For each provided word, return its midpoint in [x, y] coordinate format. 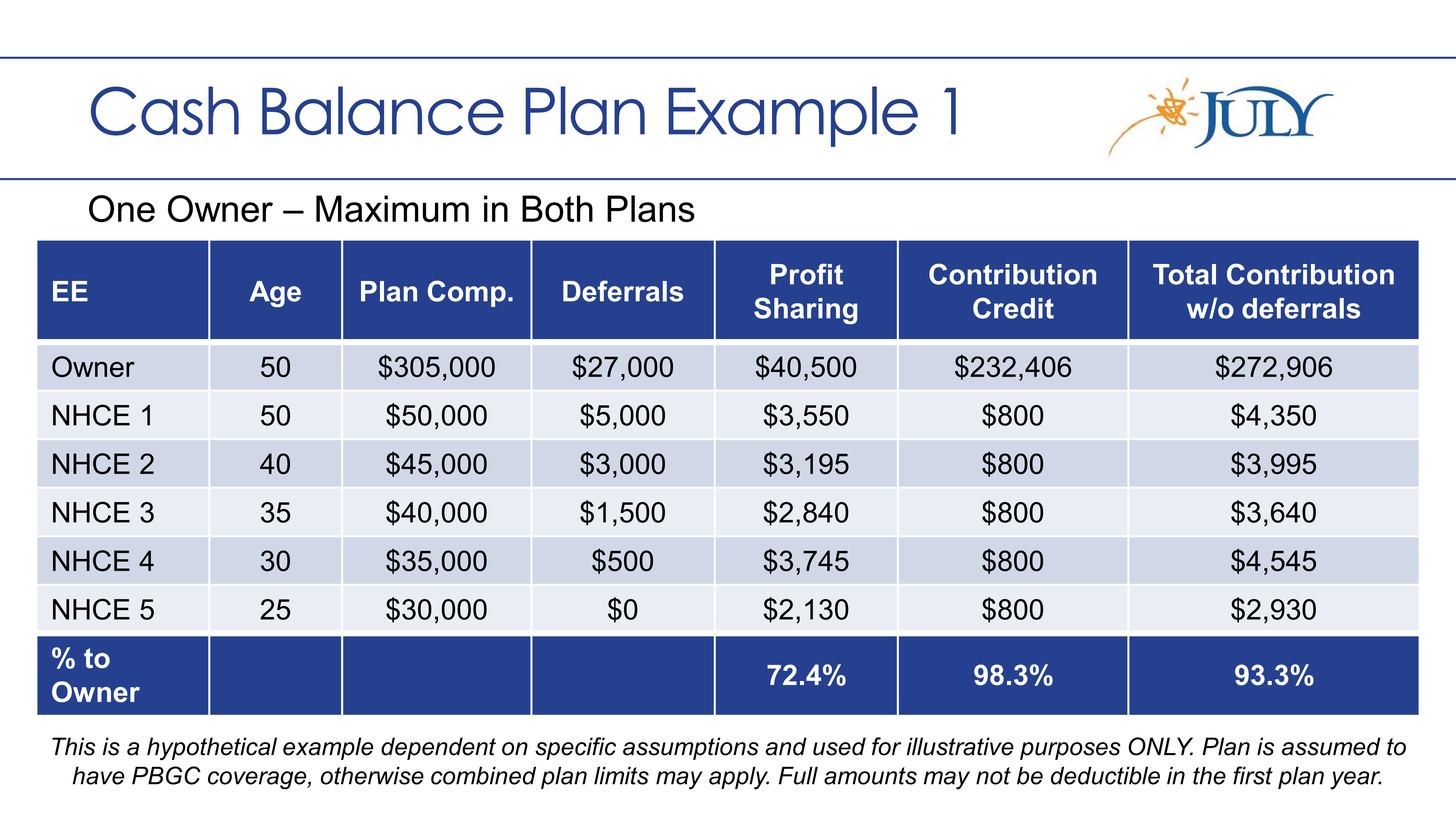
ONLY [1160, 746]
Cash [165, 111]
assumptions [691, 748]
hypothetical [212, 749]
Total [1184, 274]
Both [557, 208]
